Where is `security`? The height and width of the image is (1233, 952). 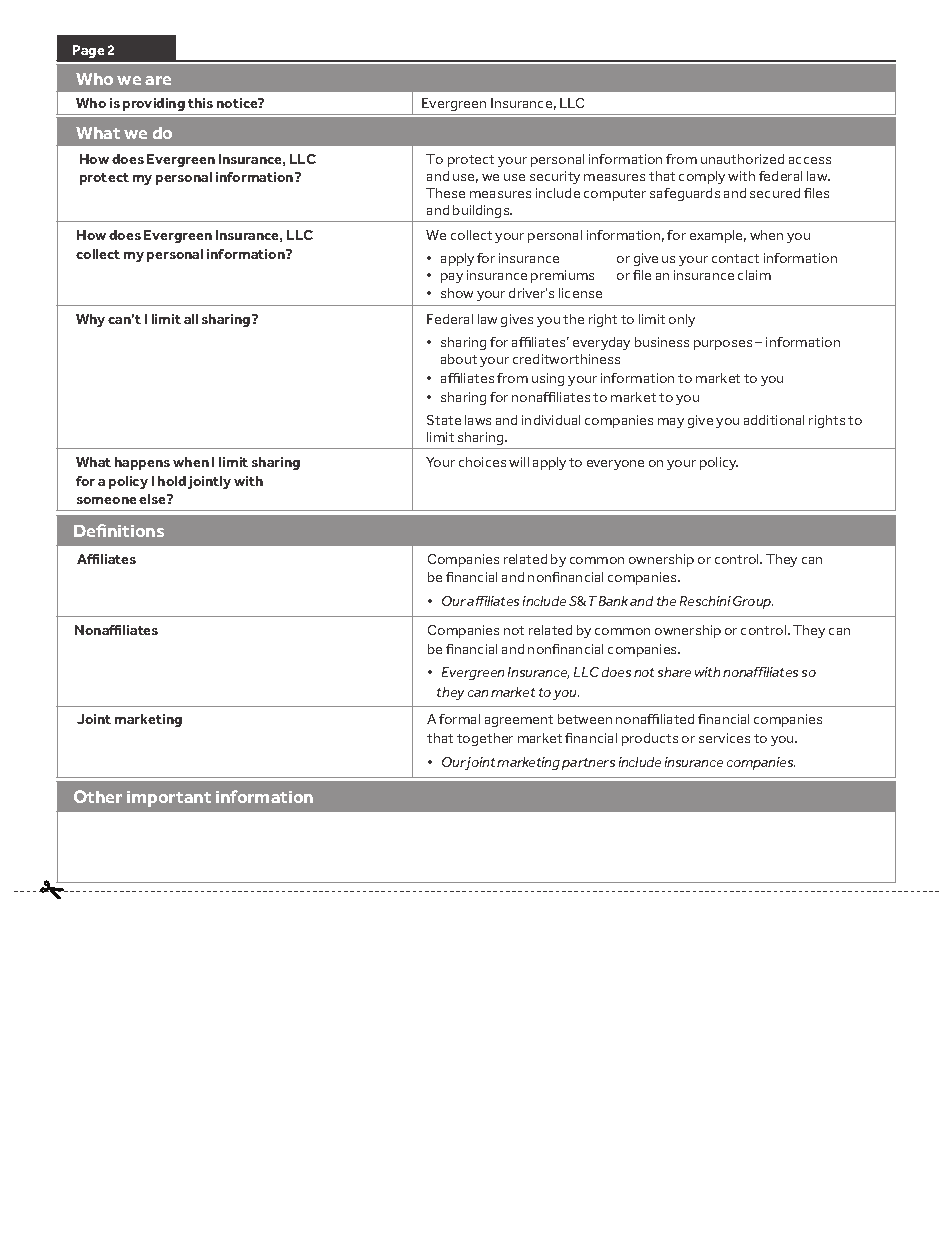 security is located at coordinates (555, 177).
